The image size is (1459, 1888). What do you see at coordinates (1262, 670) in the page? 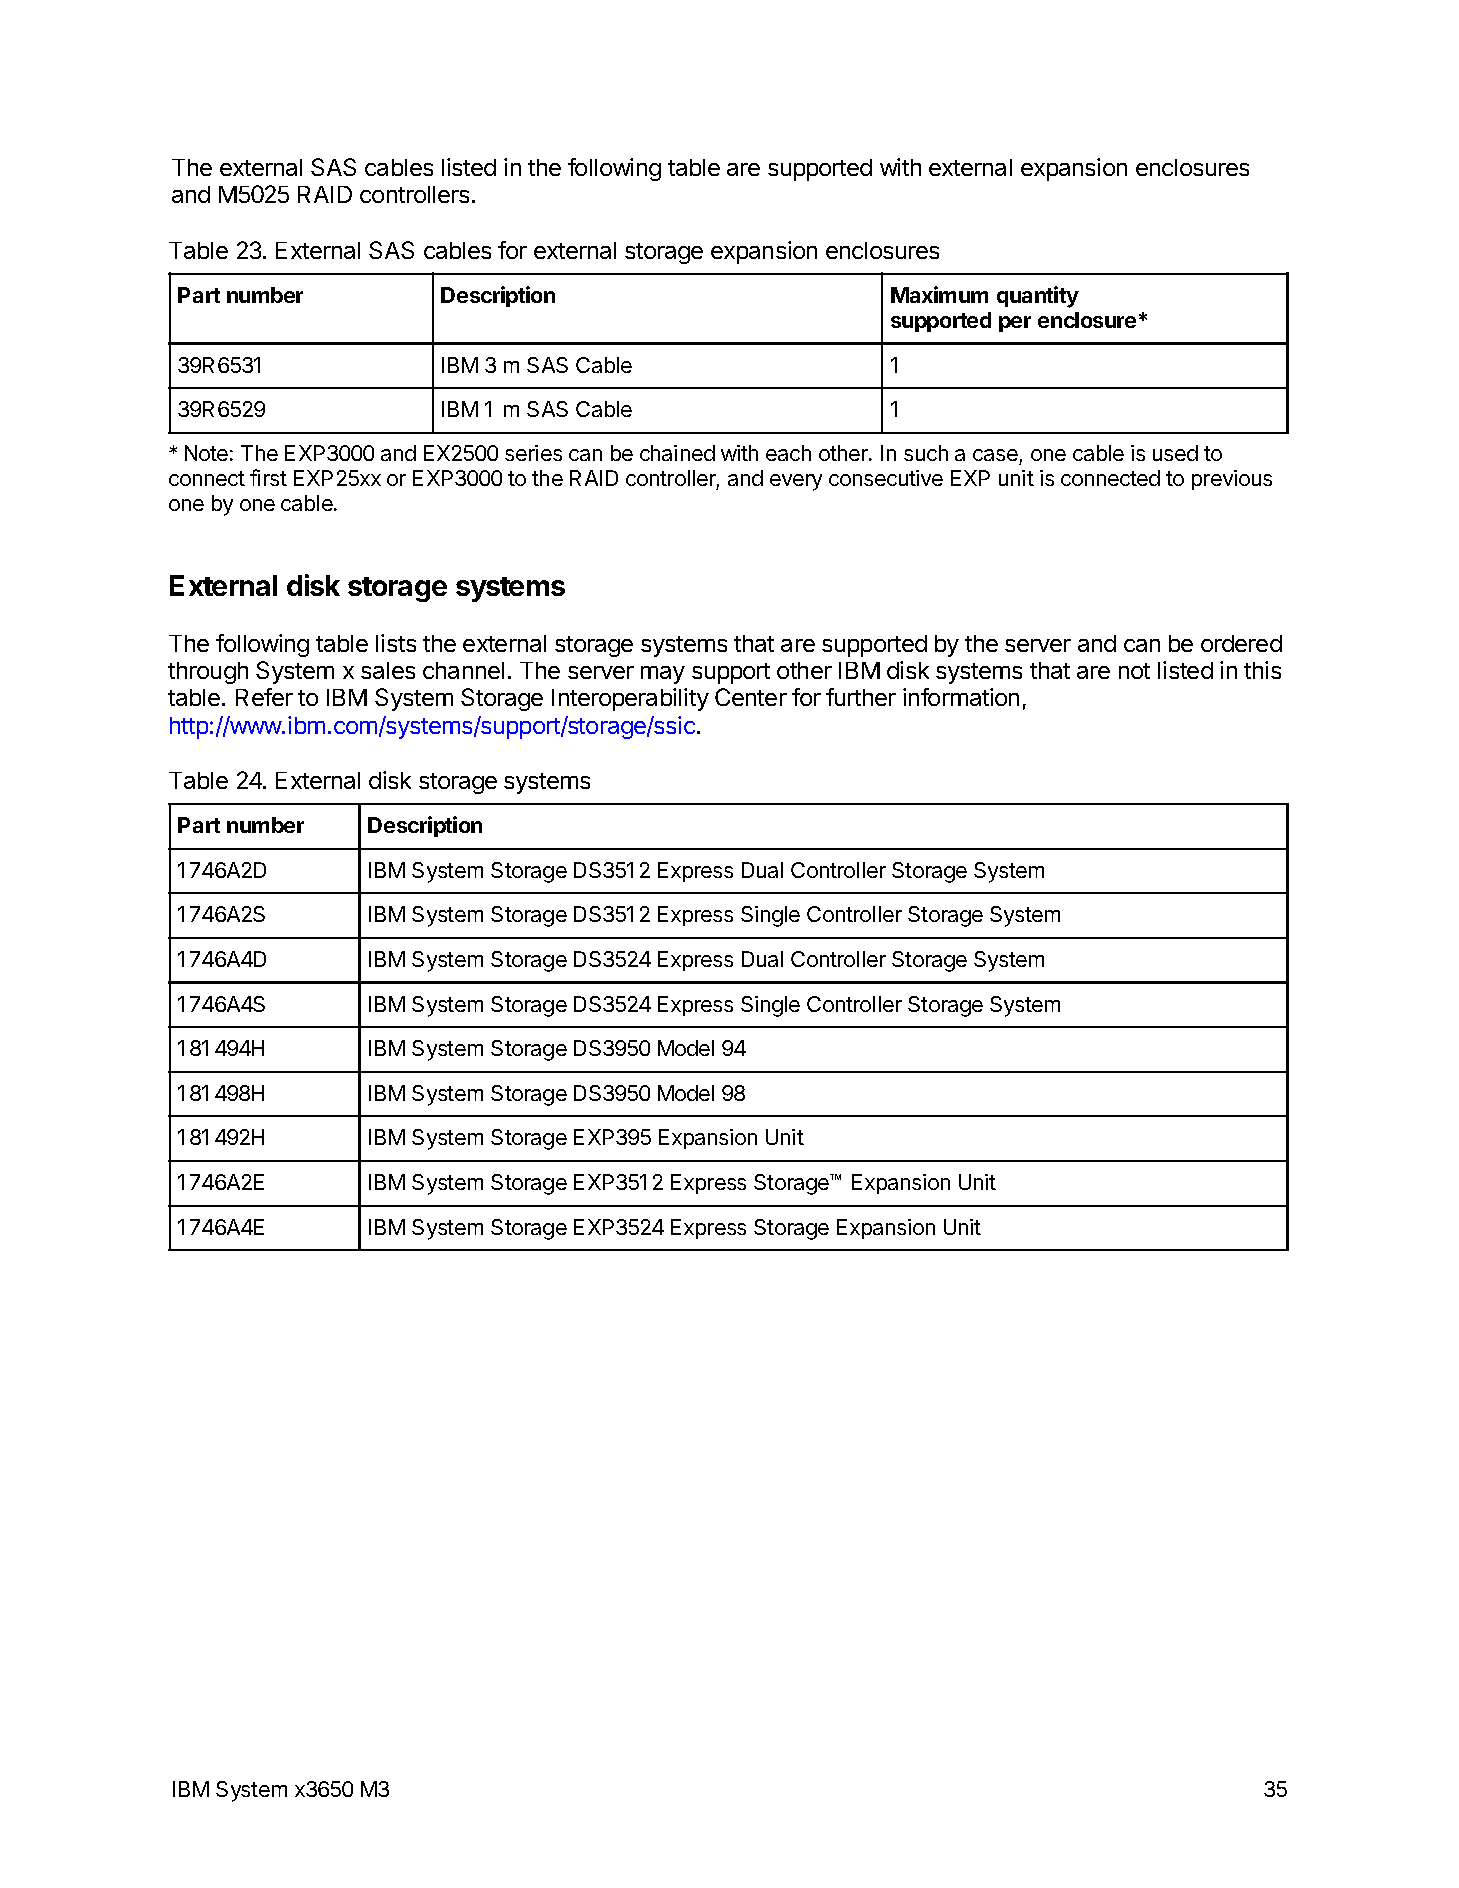
I see `this` at bounding box center [1262, 670].
